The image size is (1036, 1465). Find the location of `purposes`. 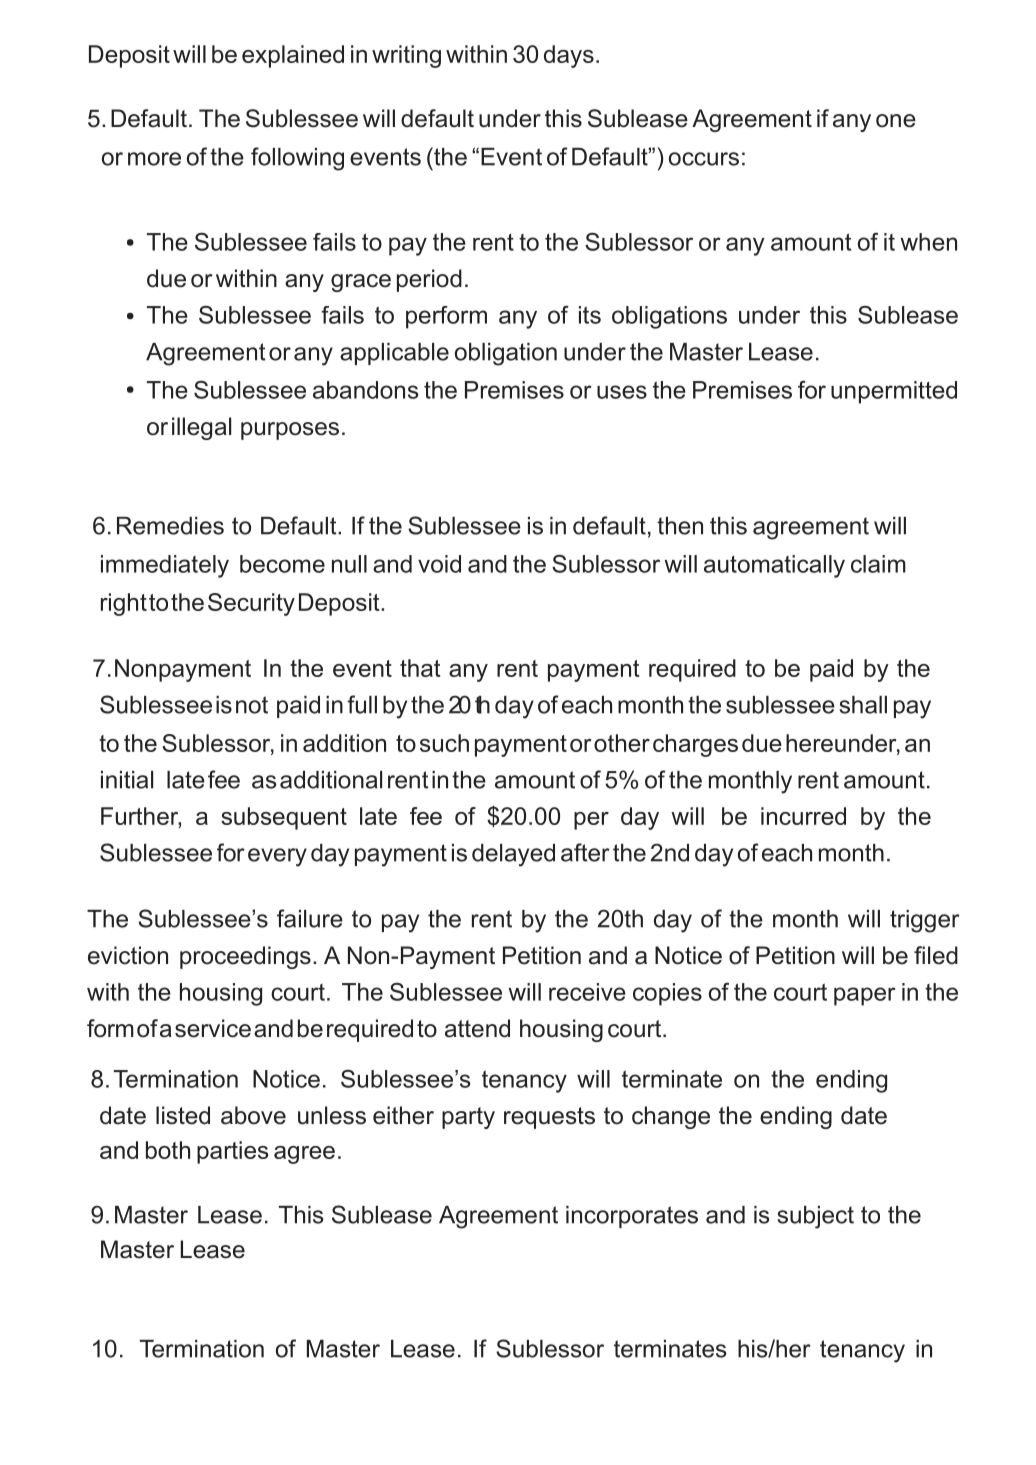

purposes is located at coordinates (290, 431).
